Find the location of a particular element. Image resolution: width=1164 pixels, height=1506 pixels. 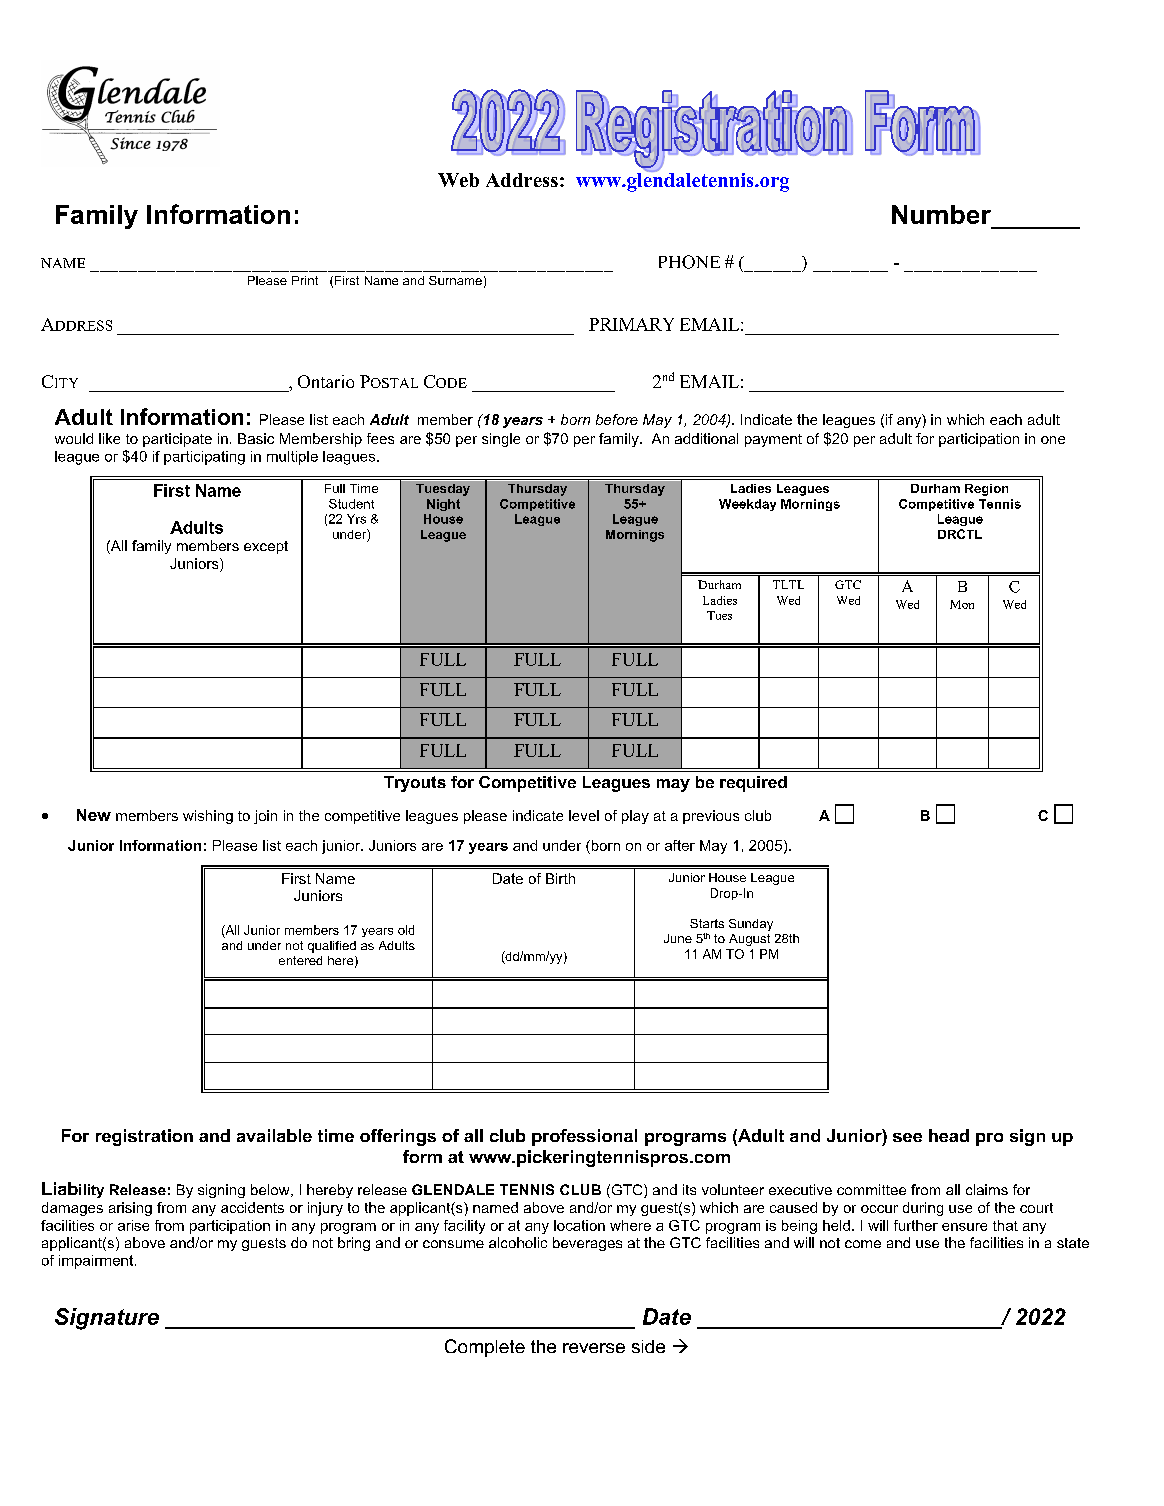

Mon is located at coordinates (962, 604).
